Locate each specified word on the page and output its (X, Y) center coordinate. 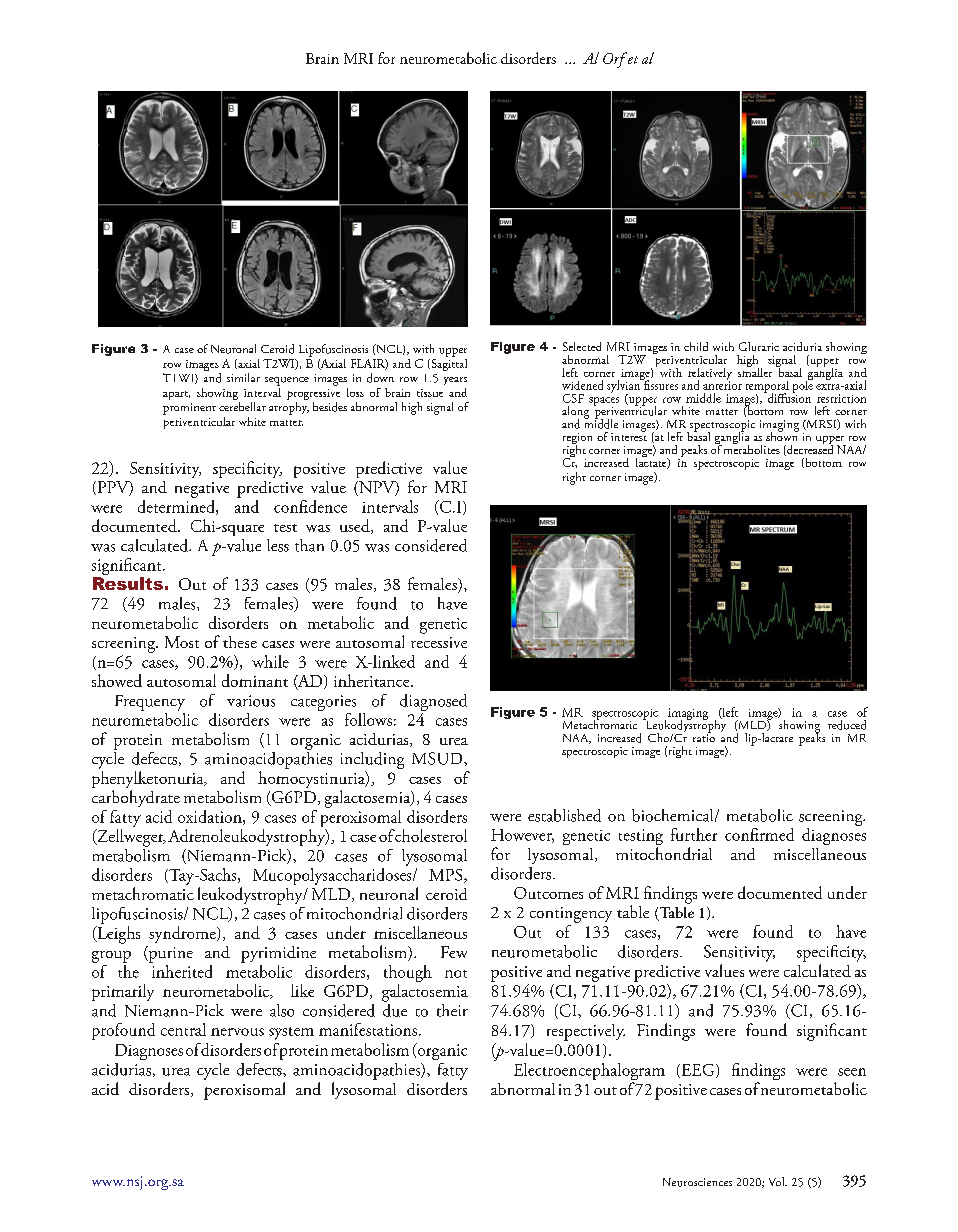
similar (243, 377)
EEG (698, 1071)
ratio (704, 737)
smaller (755, 371)
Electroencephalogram (589, 1073)
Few (454, 952)
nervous (237, 1032)
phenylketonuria (149, 781)
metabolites (752, 448)
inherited (180, 970)
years (455, 381)
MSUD (438, 758)
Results (128, 583)
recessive (439, 642)
